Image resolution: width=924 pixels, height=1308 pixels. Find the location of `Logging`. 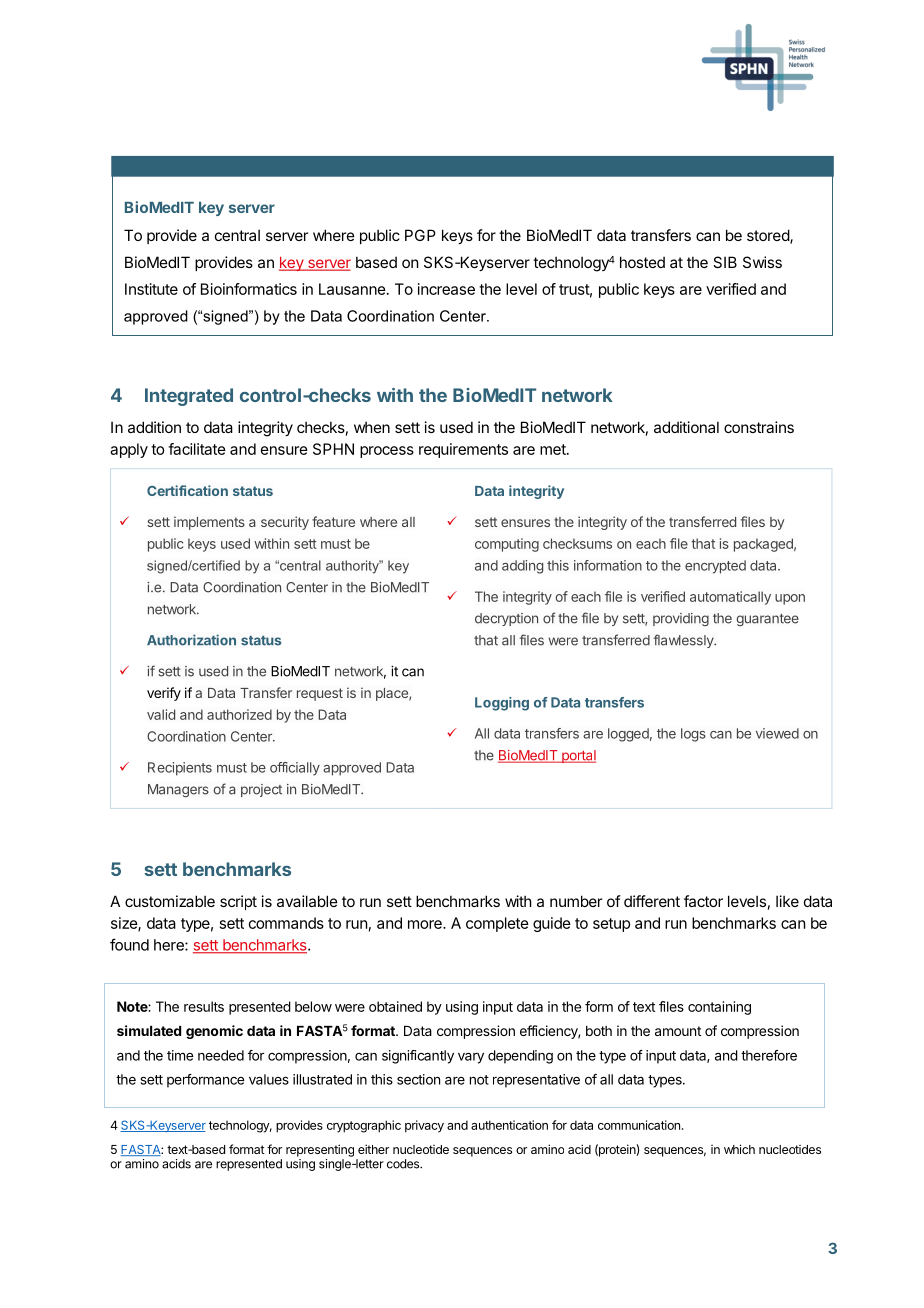

Logging is located at coordinates (502, 704).
